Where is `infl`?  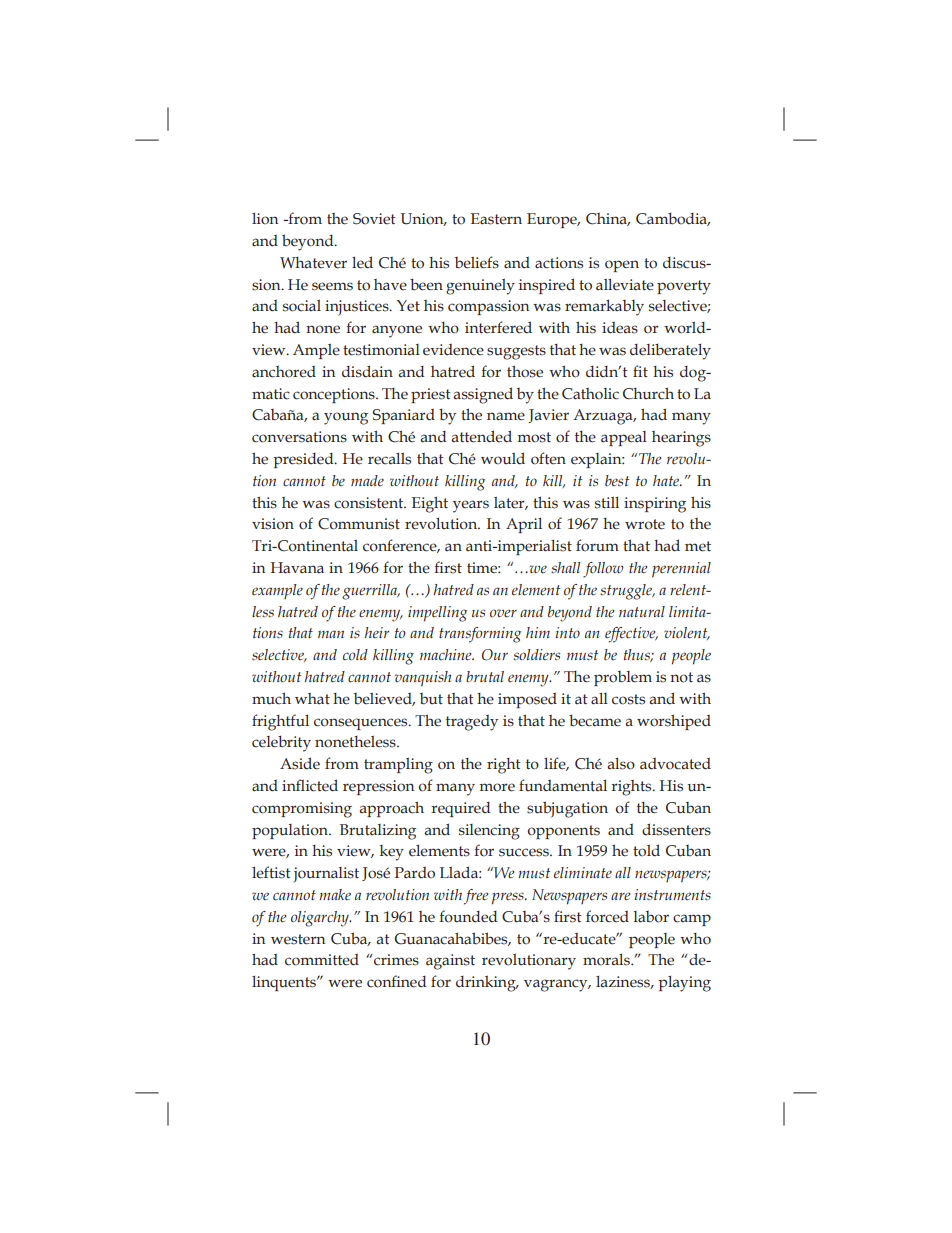 infl is located at coordinates (293, 785).
